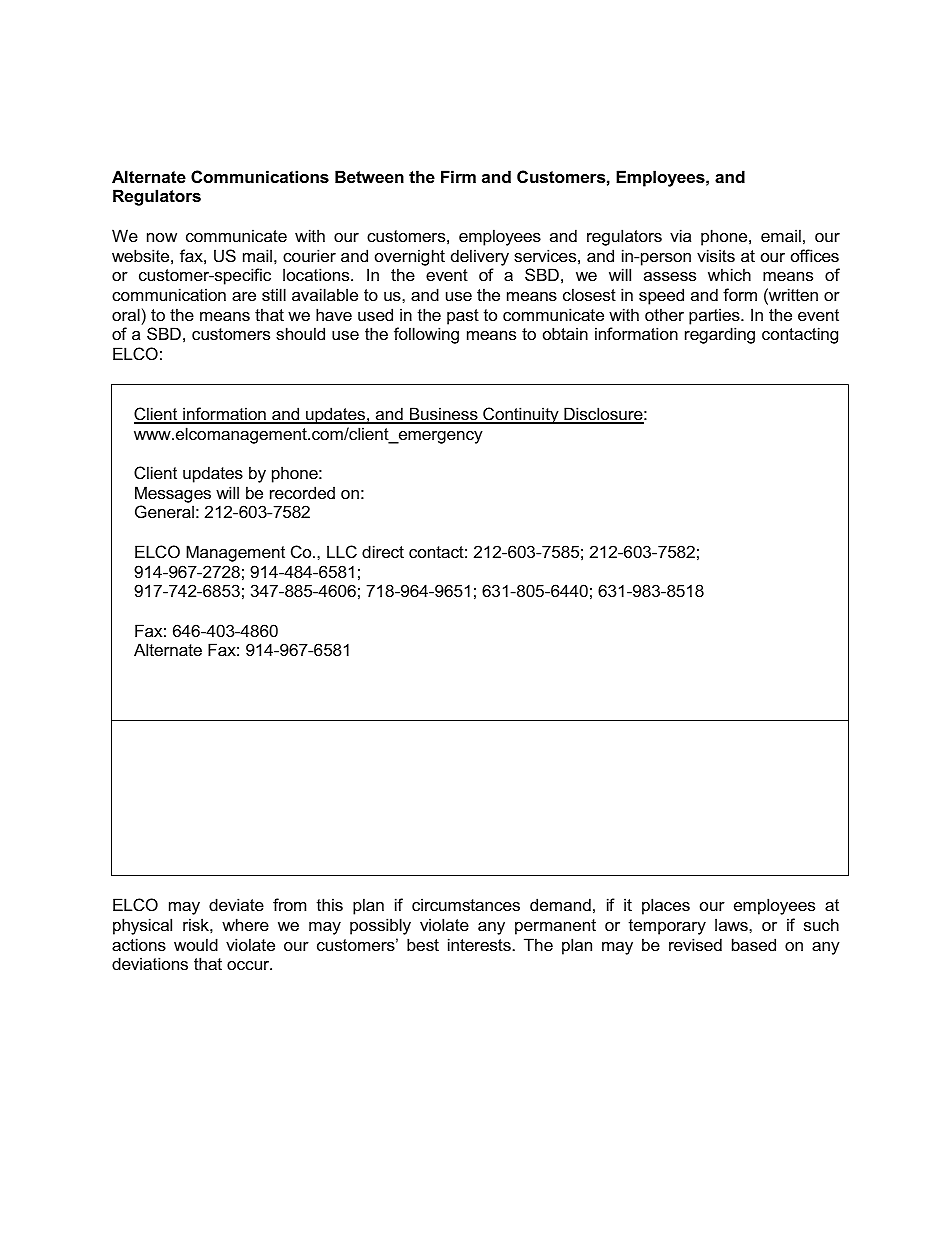 The width and height of the screenshot is (952, 1233). Describe the element at coordinates (236, 904) in the screenshot. I see `deviate` at that location.
